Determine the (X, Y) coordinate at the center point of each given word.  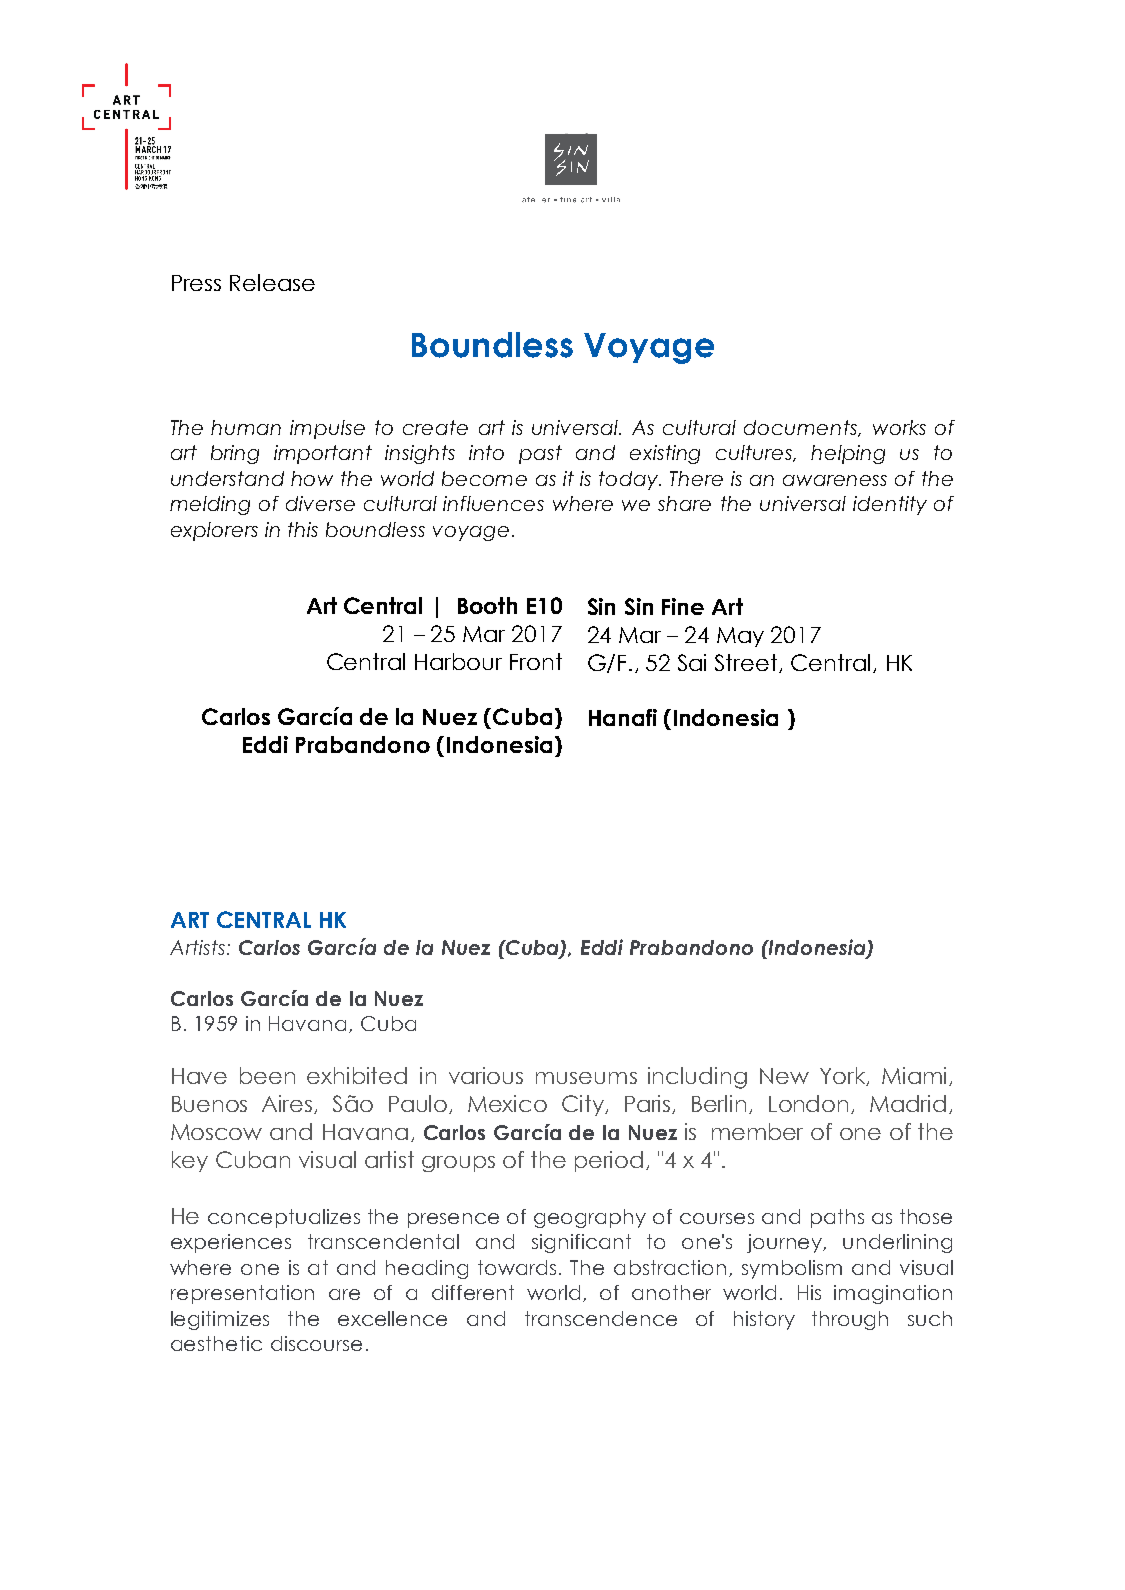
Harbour (458, 661)
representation (242, 1294)
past (540, 454)
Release (272, 282)
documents (802, 428)
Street (747, 663)
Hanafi (623, 717)
